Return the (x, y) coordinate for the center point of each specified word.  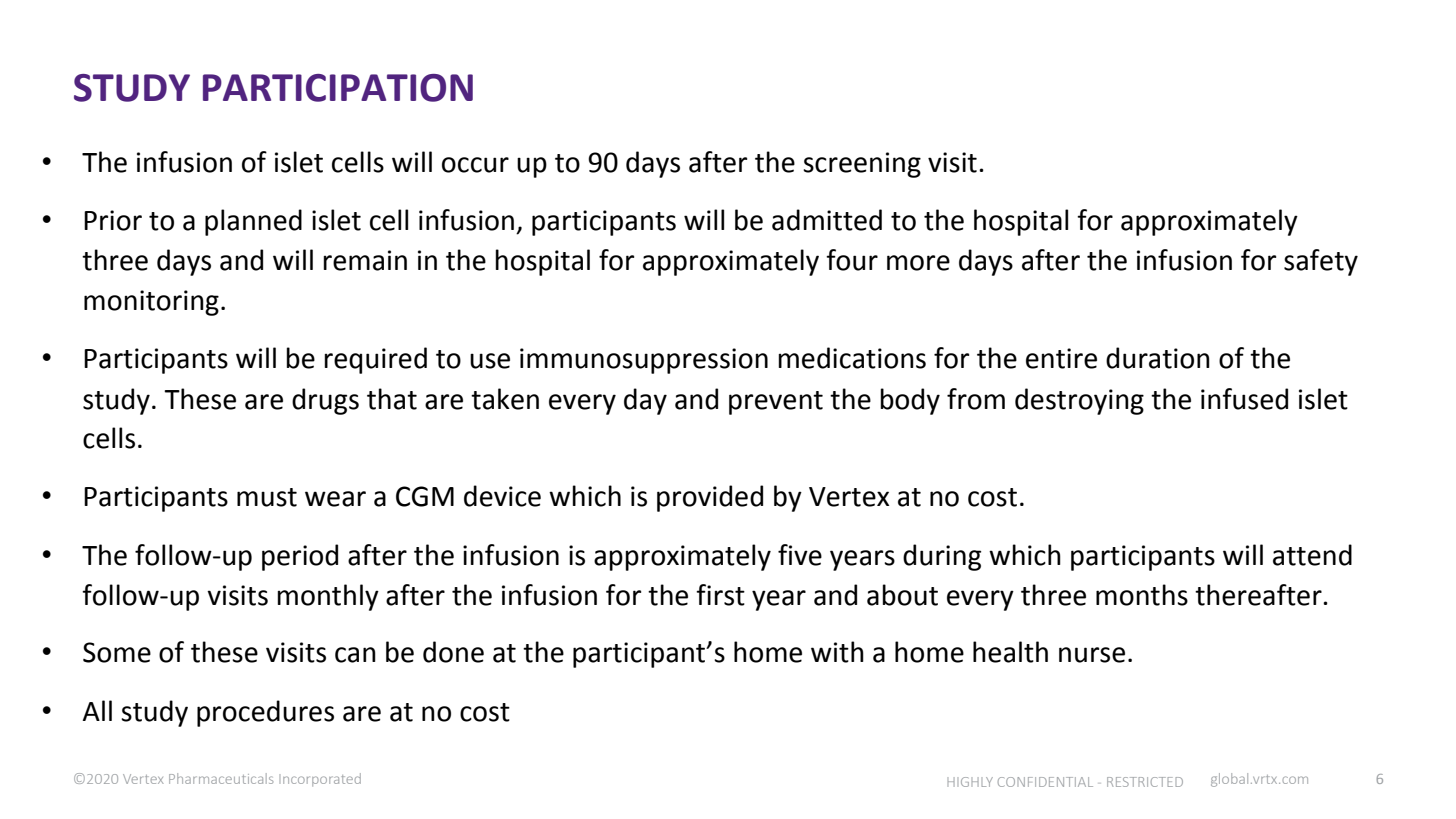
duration (1158, 358)
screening (862, 165)
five (800, 555)
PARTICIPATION (338, 88)
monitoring (151, 303)
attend (1312, 555)
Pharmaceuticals (221, 778)
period (300, 557)
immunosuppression (644, 361)
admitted (827, 220)
